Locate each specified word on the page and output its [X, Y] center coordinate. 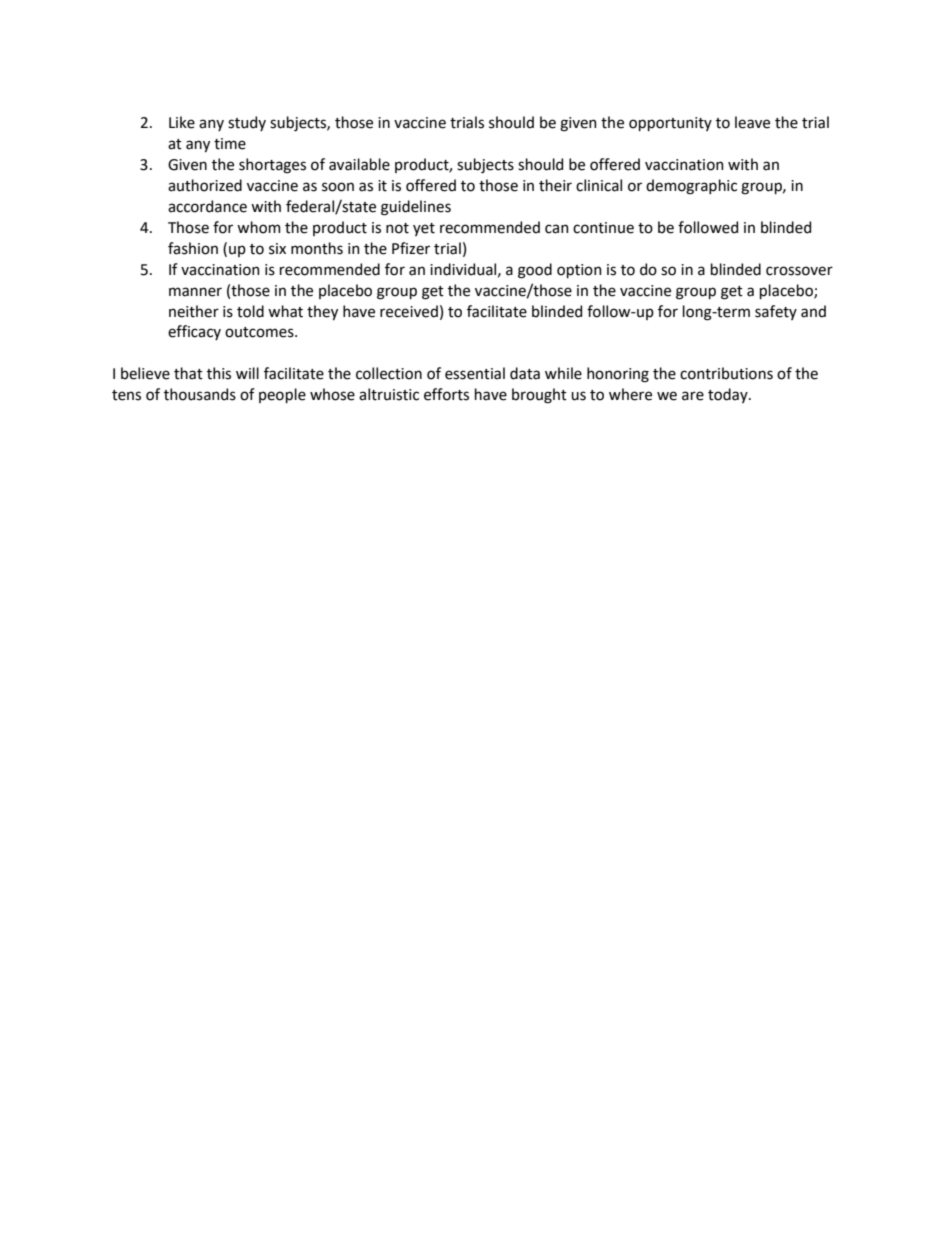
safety [776, 312]
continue [603, 228]
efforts [446, 394]
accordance [207, 206]
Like [182, 122]
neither [194, 311]
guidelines [416, 208]
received [409, 311]
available [359, 164]
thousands [200, 394]
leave [752, 122]
